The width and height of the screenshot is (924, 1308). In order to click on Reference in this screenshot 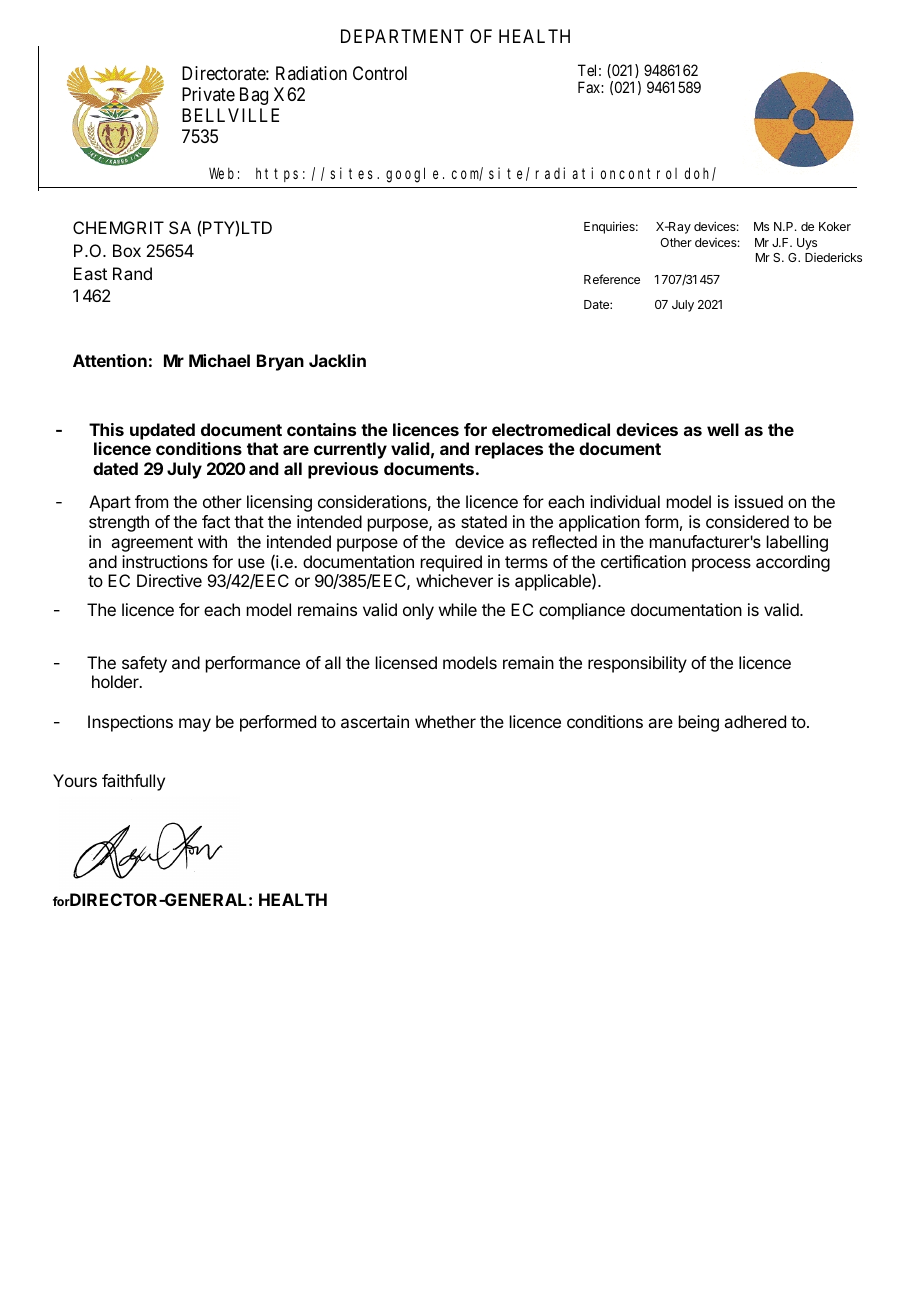, I will do `click(612, 279)`.
